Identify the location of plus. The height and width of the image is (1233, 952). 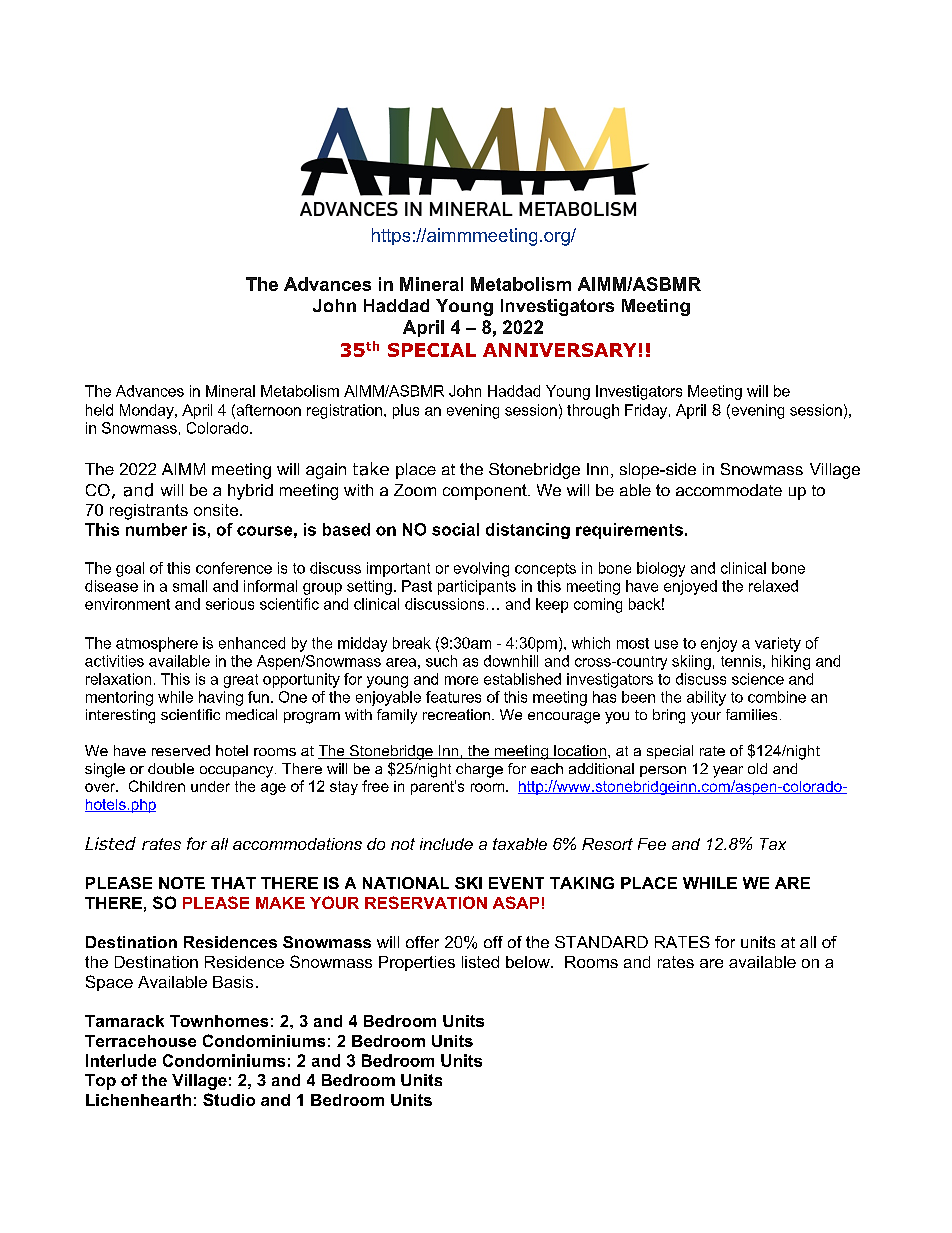
(406, 411).
